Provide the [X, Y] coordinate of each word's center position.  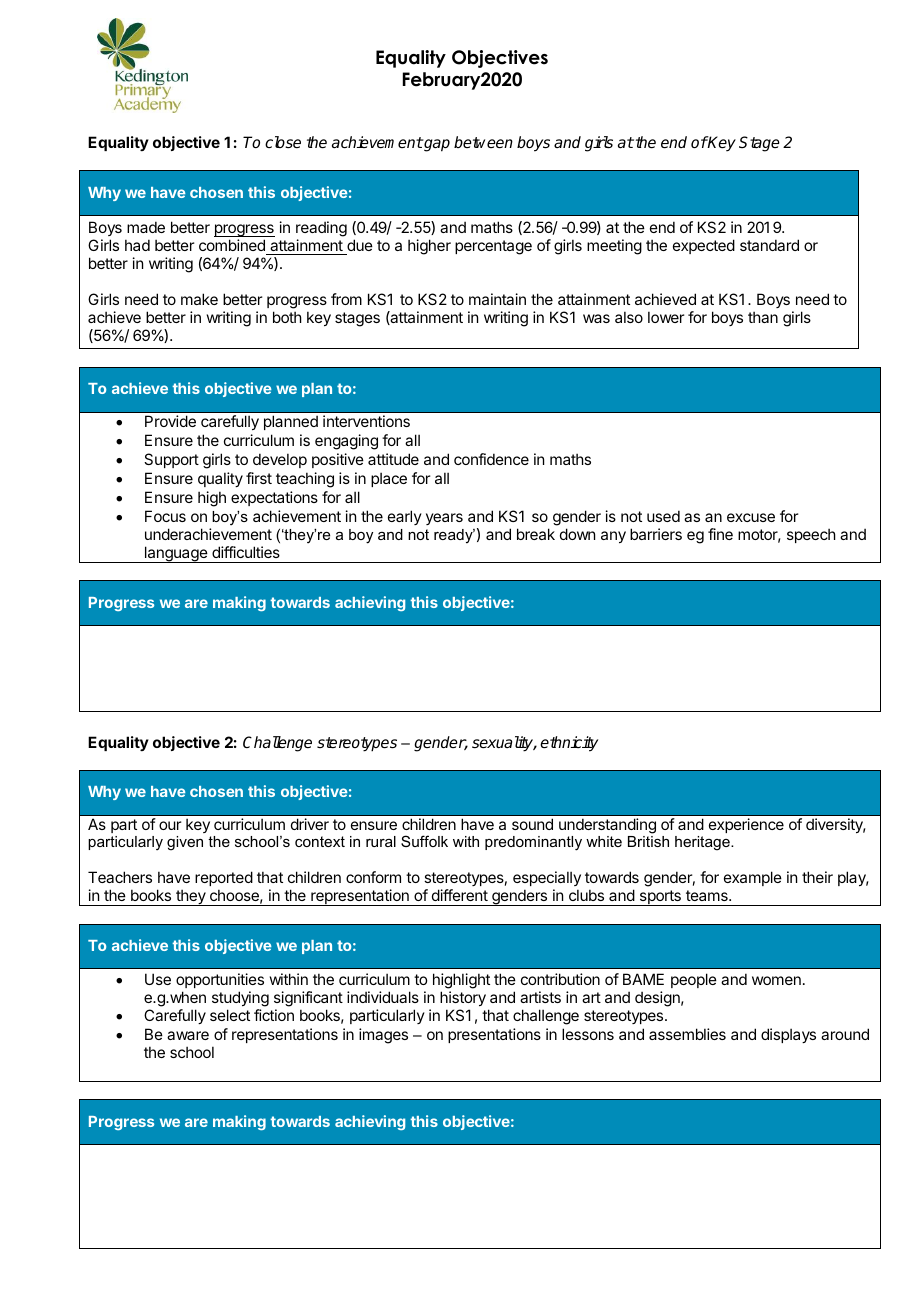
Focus [165, 516]
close [283, 142]
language [176, 554]
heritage [703, 843]
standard [769, 245]
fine [720, 534]
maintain [497, 299]
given [185, 843]
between [483, 142]
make [199, 299]
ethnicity [569, 744]
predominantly [533, 843]
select [230, 1015]
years [444, 519]
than [763, 317]
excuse [751, 517]
